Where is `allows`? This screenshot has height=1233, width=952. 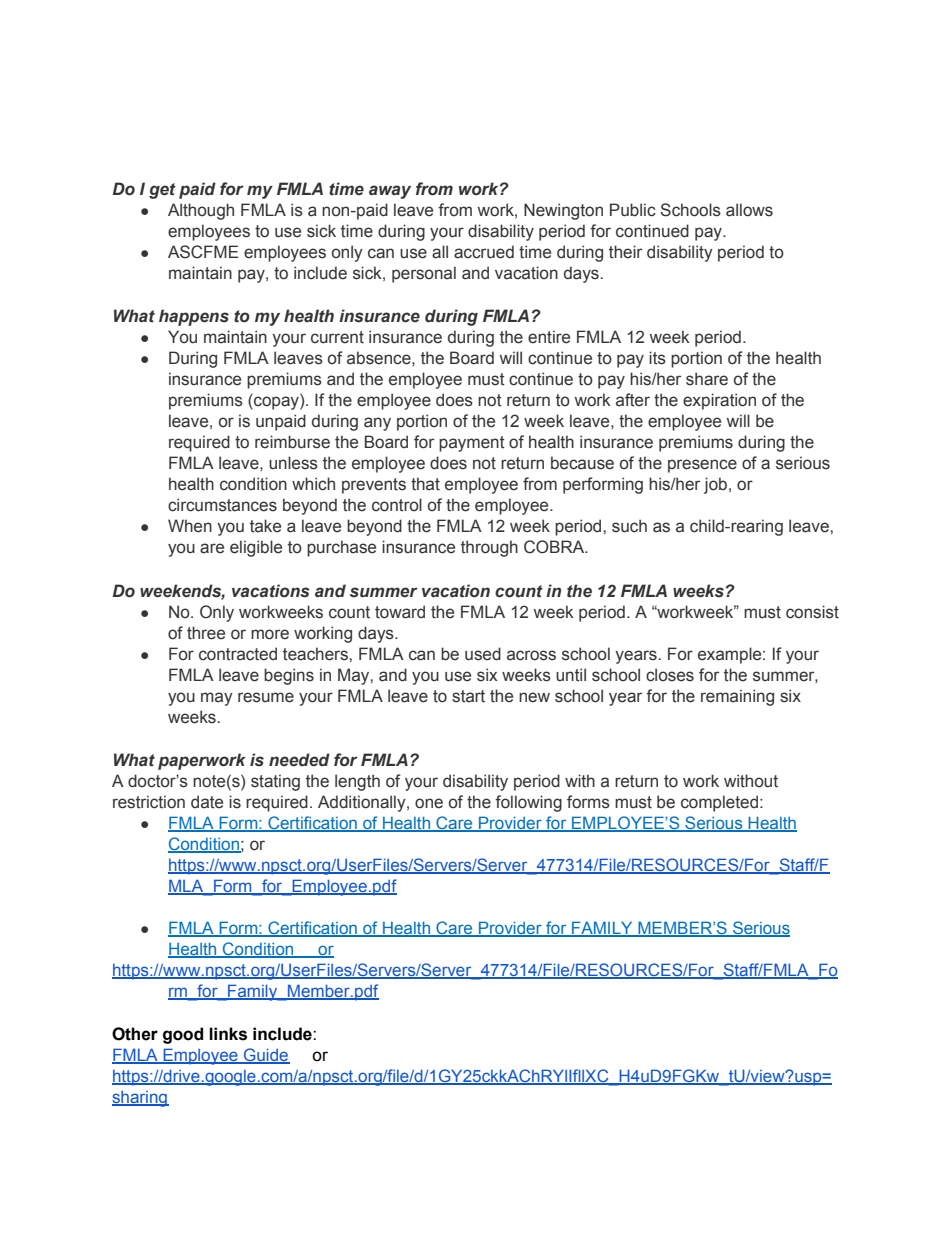 allows is located at coordinates (749, 210).
